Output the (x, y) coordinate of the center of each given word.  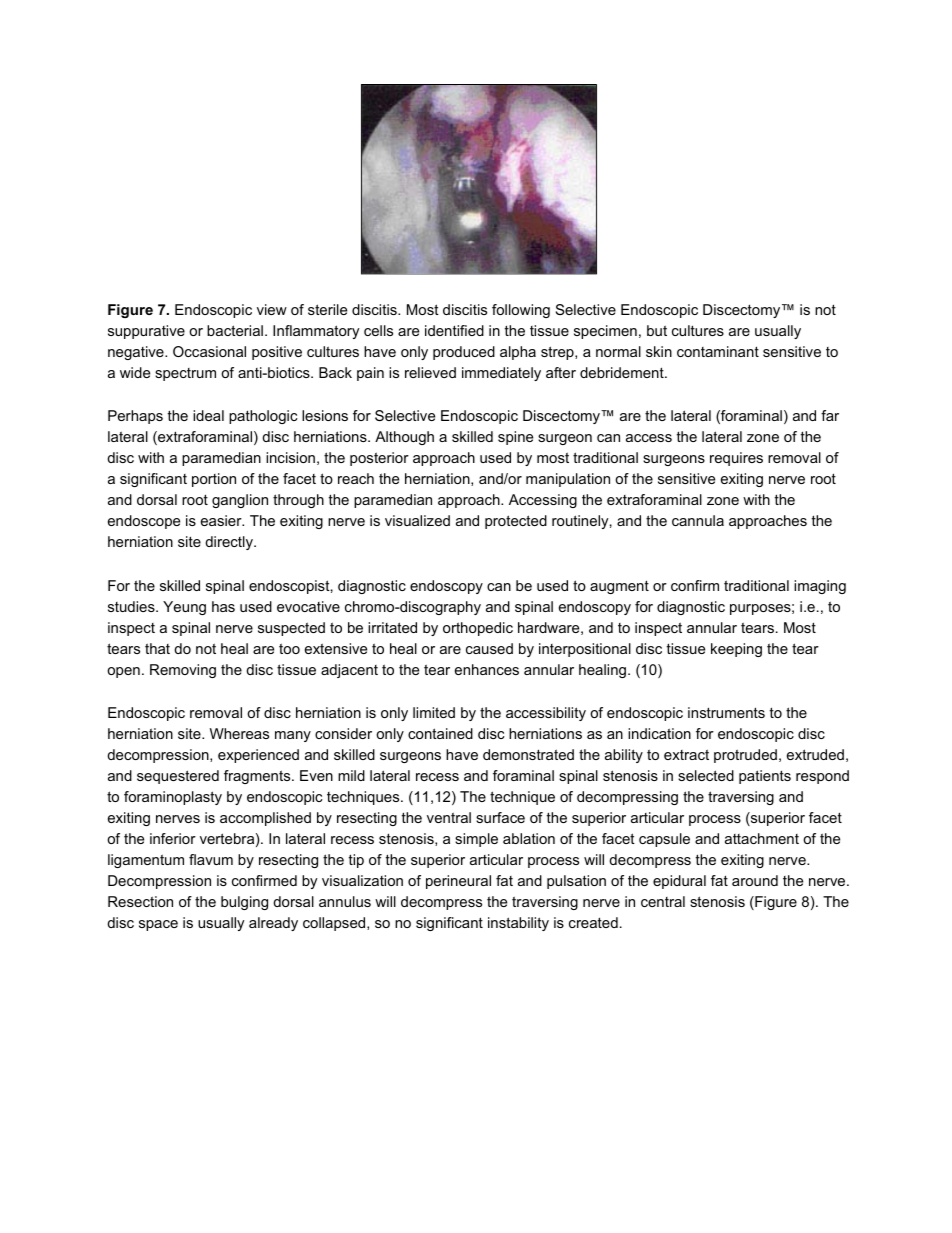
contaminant (718, 351)
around (755, 880)
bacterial (235, 330)
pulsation (576, 882)
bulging (244, 903)
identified (454, 330)
